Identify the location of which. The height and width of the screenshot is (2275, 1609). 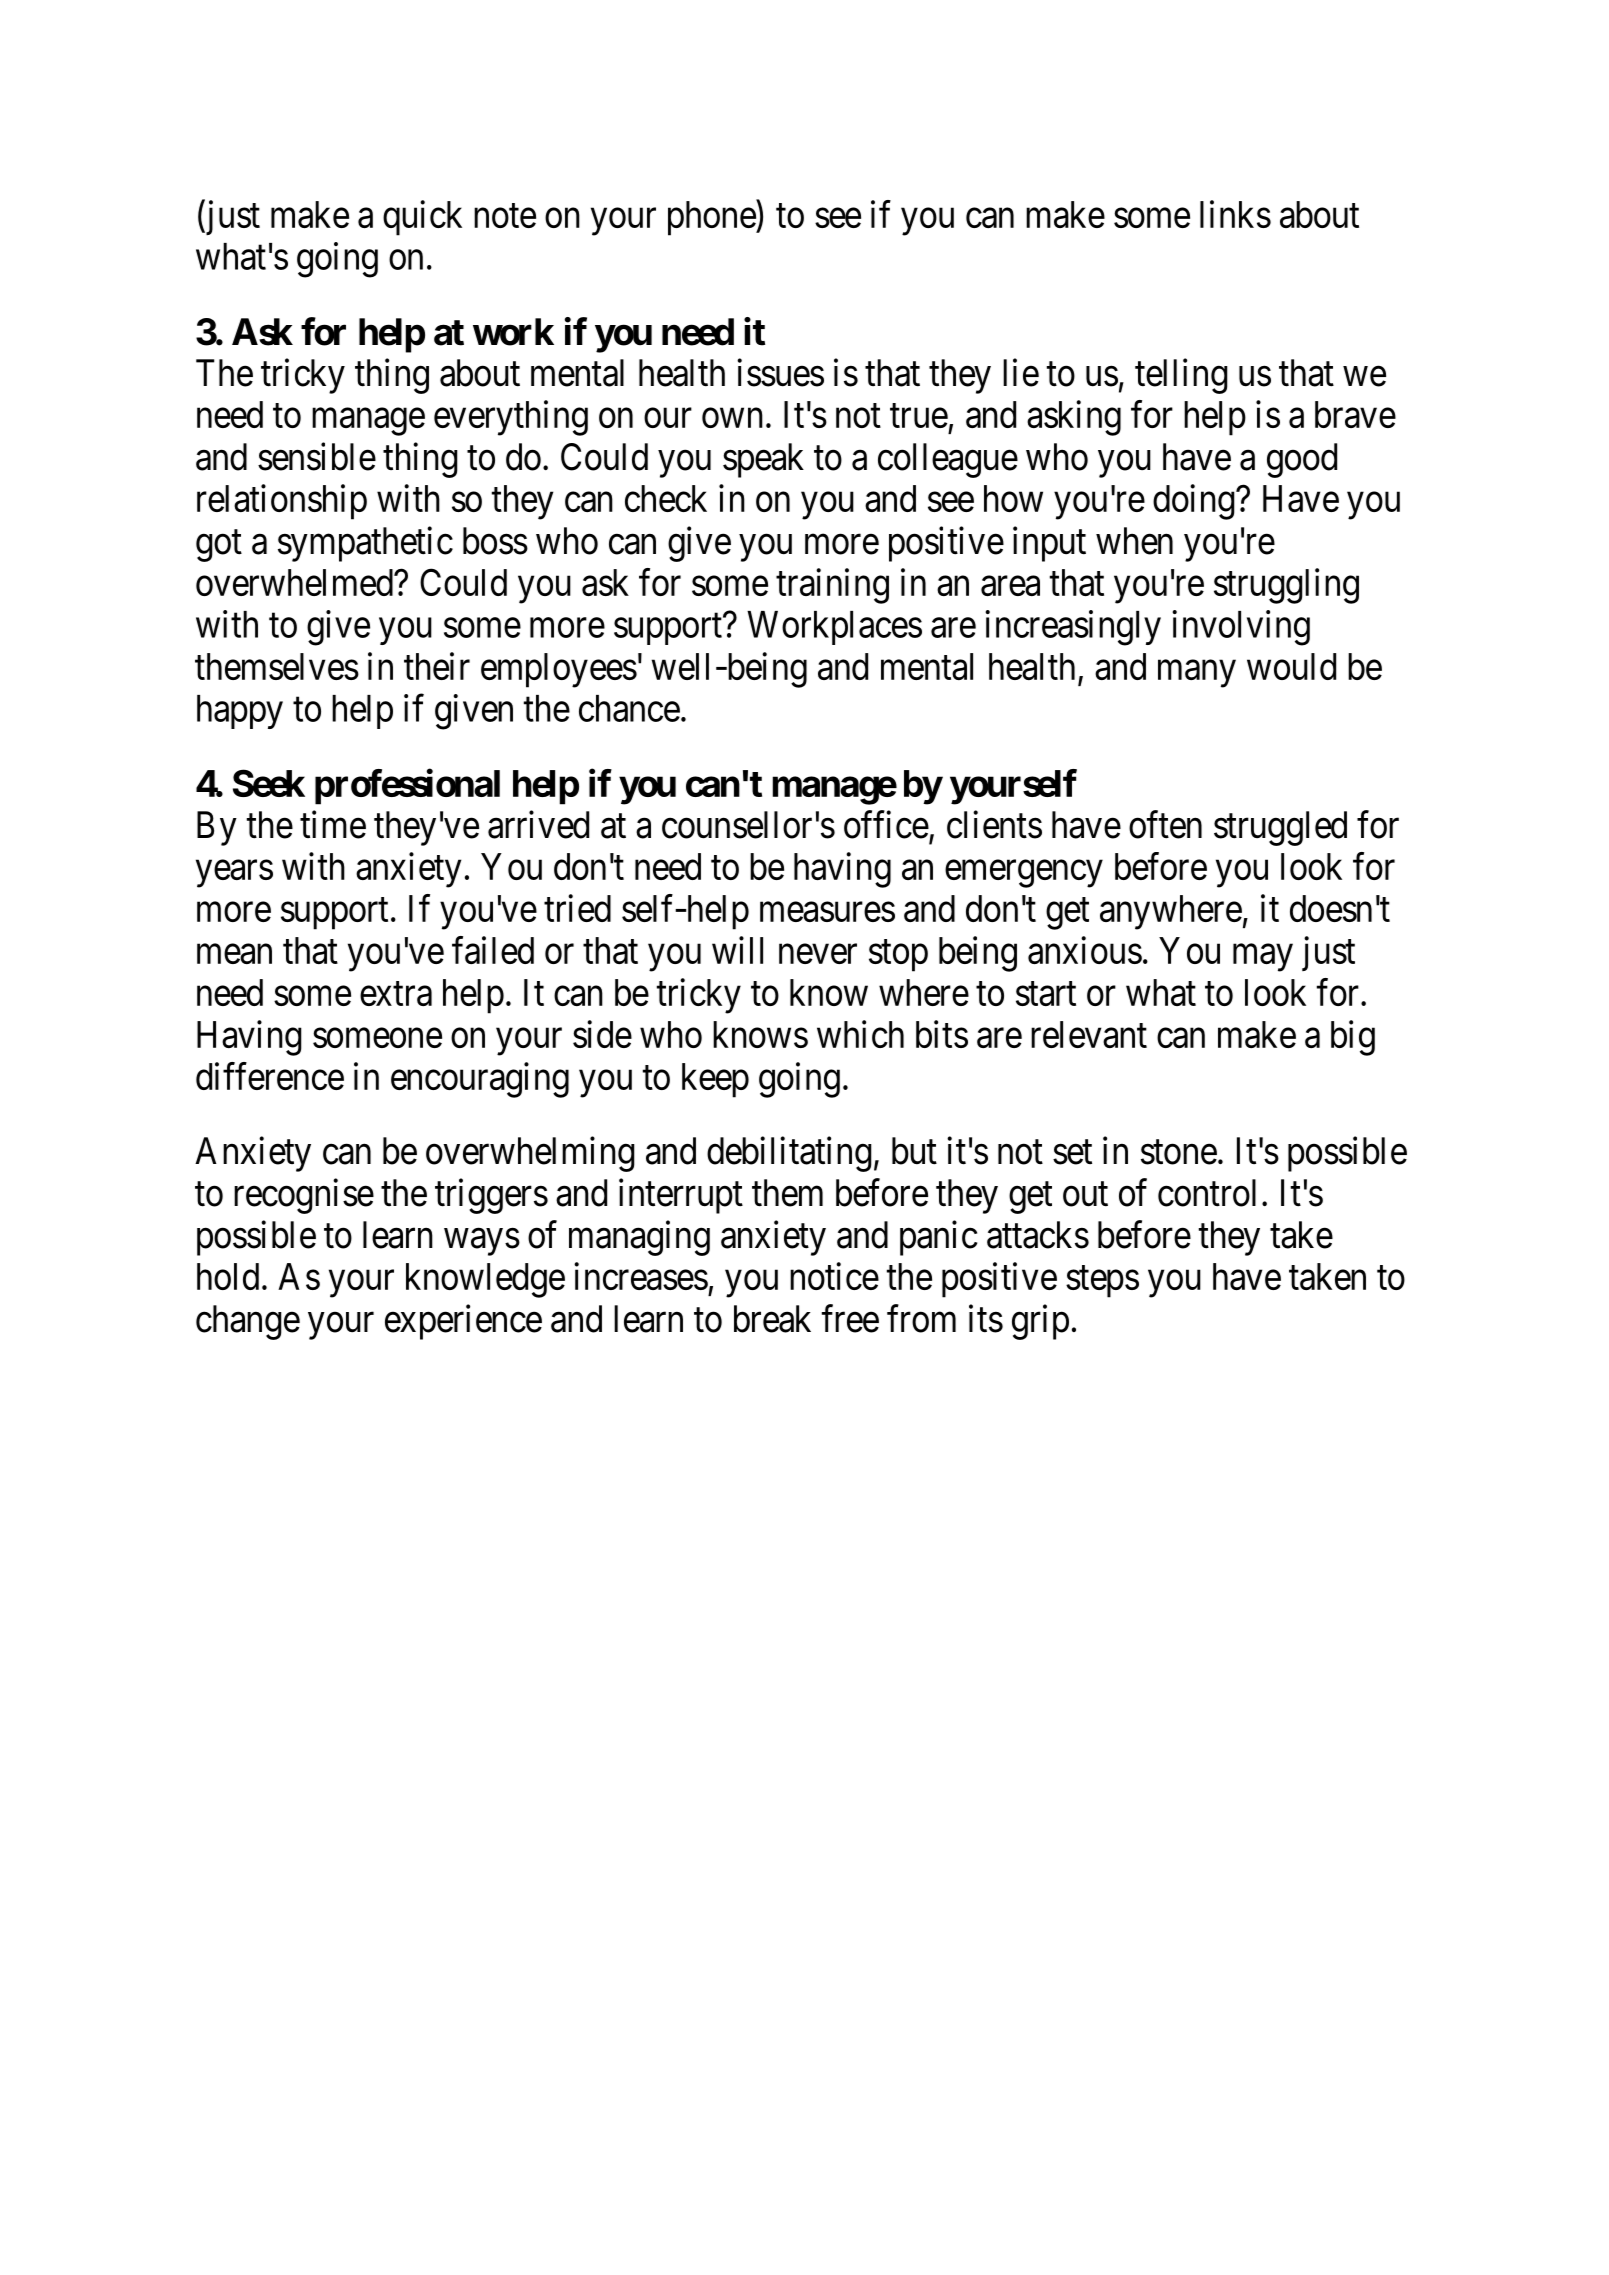
(860, 1034).
